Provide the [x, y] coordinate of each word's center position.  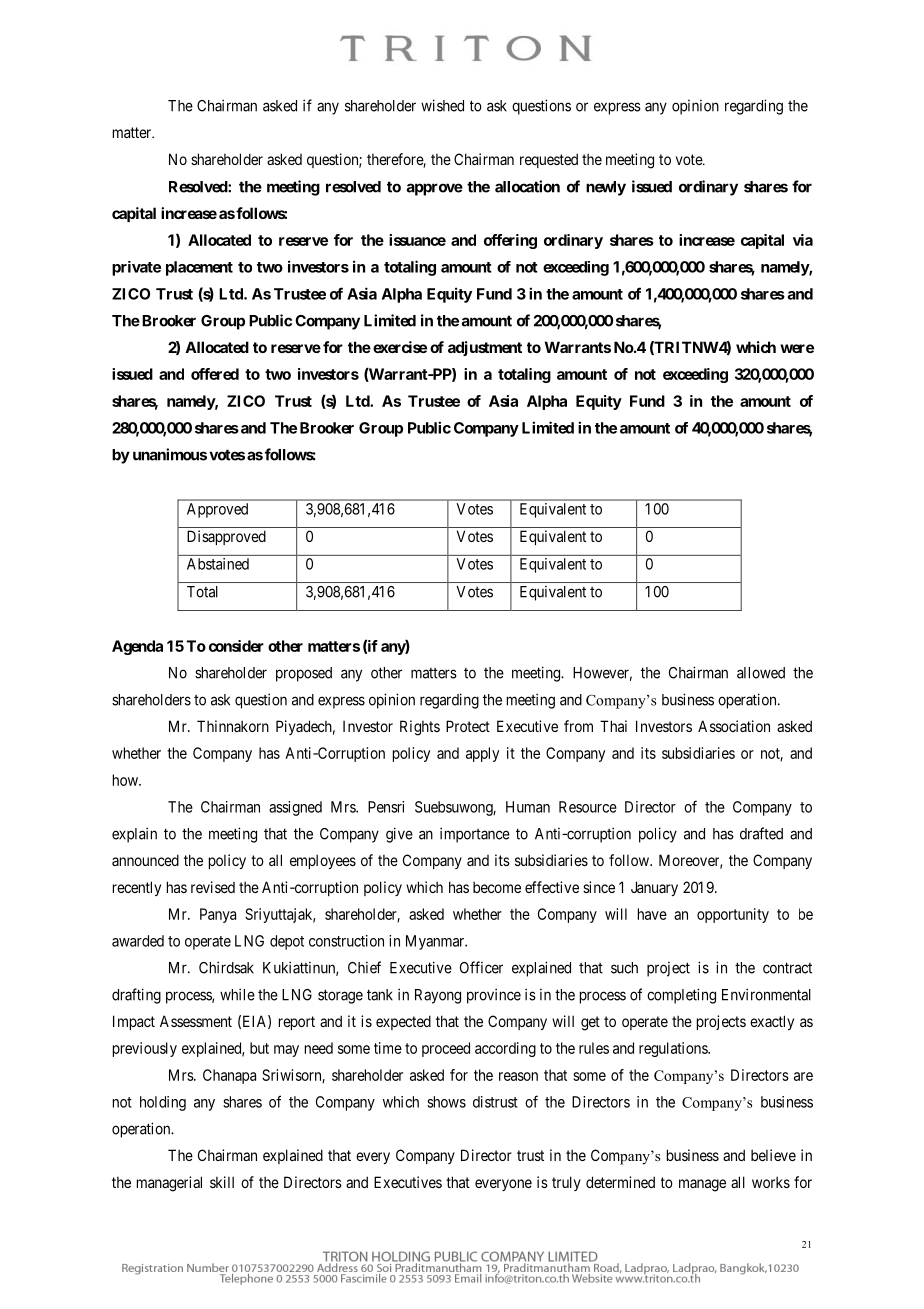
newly [606, 188]
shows [446, 1102]
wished [442, 105]
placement [199, 268]
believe [773, 1155]
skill [222, 1182]
